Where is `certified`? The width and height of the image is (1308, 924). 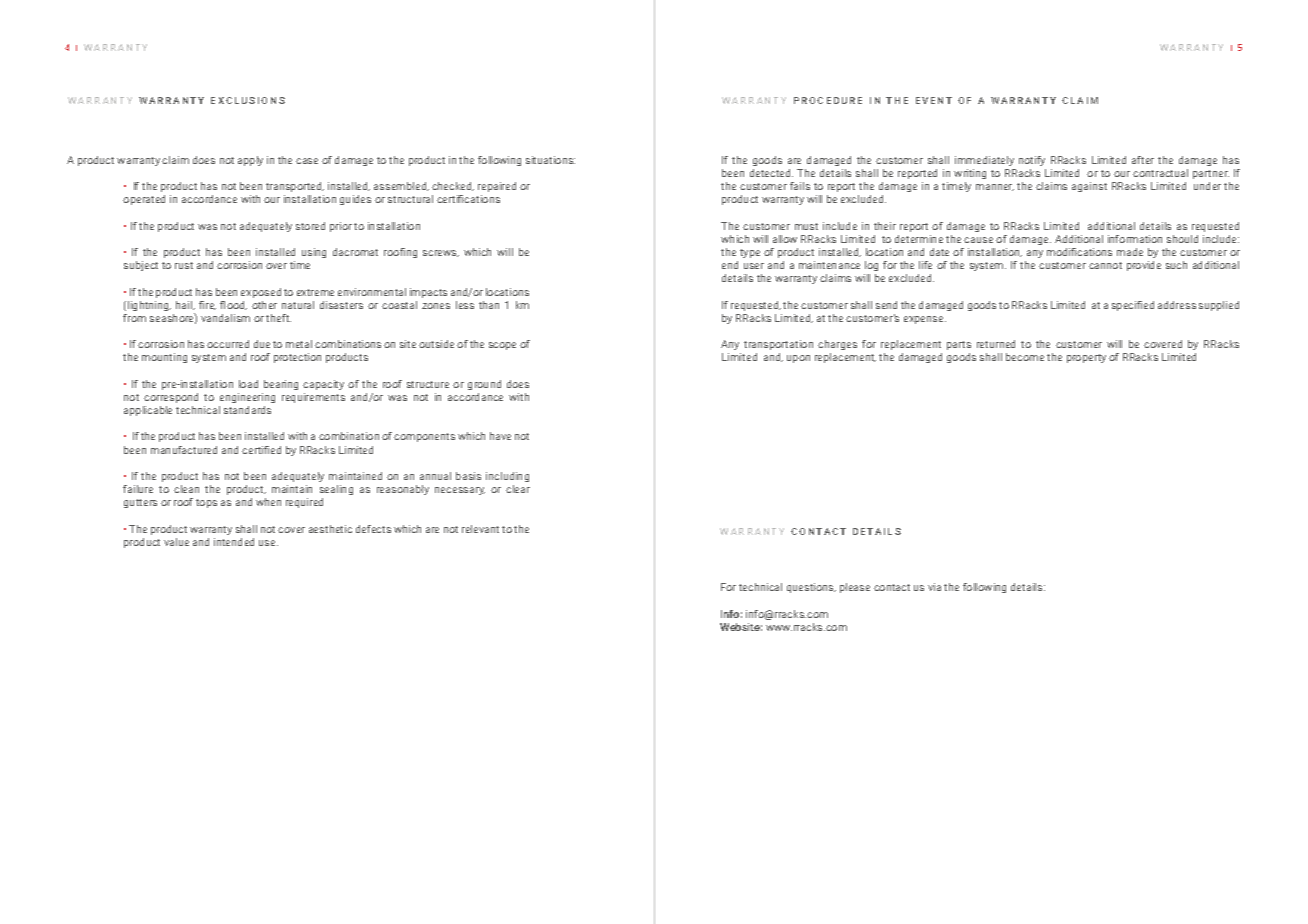
certified is located at coordinates (261, 450).
